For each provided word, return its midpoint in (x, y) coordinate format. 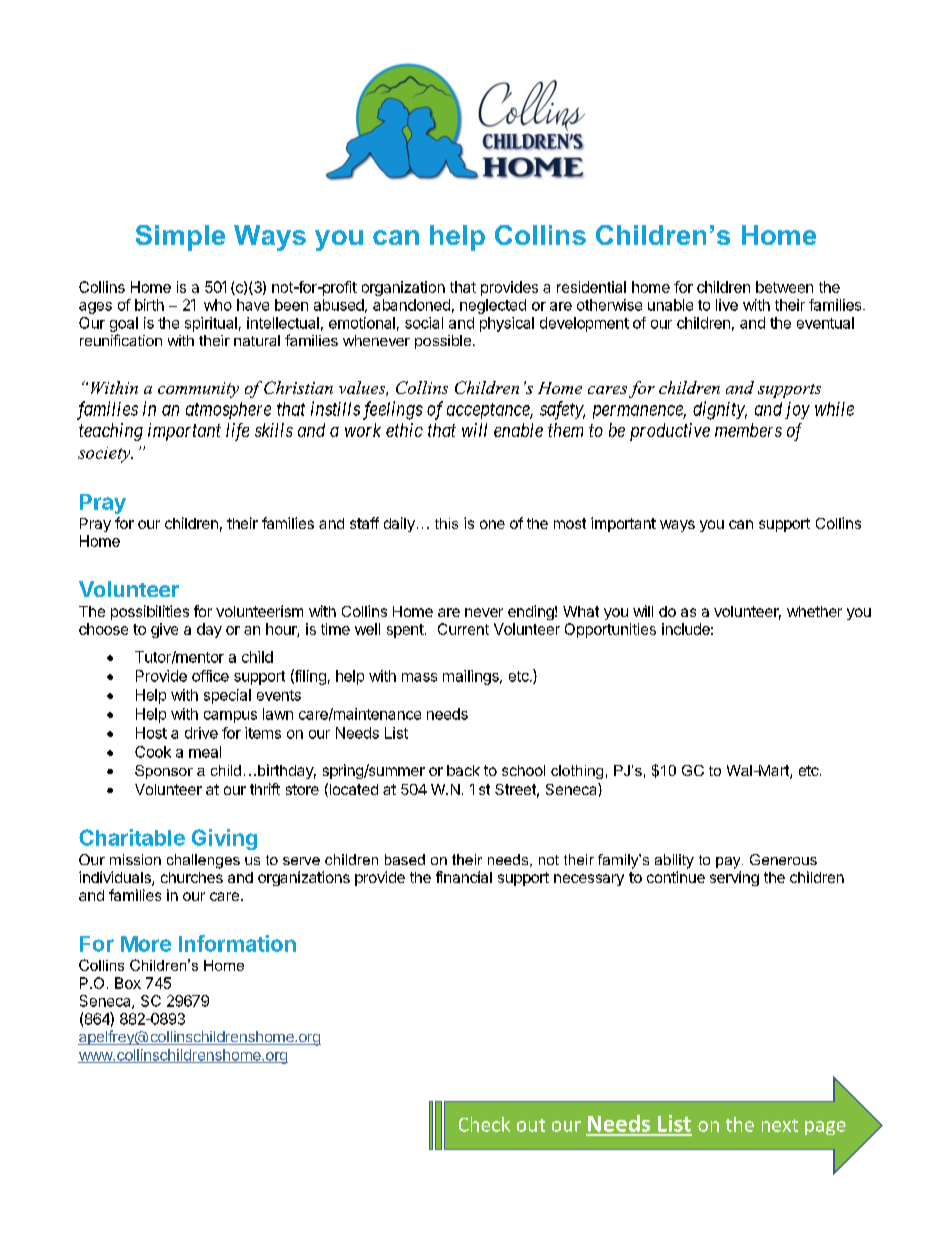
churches (192, 877)
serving (734, 878)
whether (814, 611)
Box (128, 983)
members (748, 430)
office (210, 676)
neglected (493, 306)
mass (419, 677)
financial (464, 877)
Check (484, 1124)
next (780, 1125)
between (784, 287)
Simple (180, 238)
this (446, 523)
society (105, 455)
